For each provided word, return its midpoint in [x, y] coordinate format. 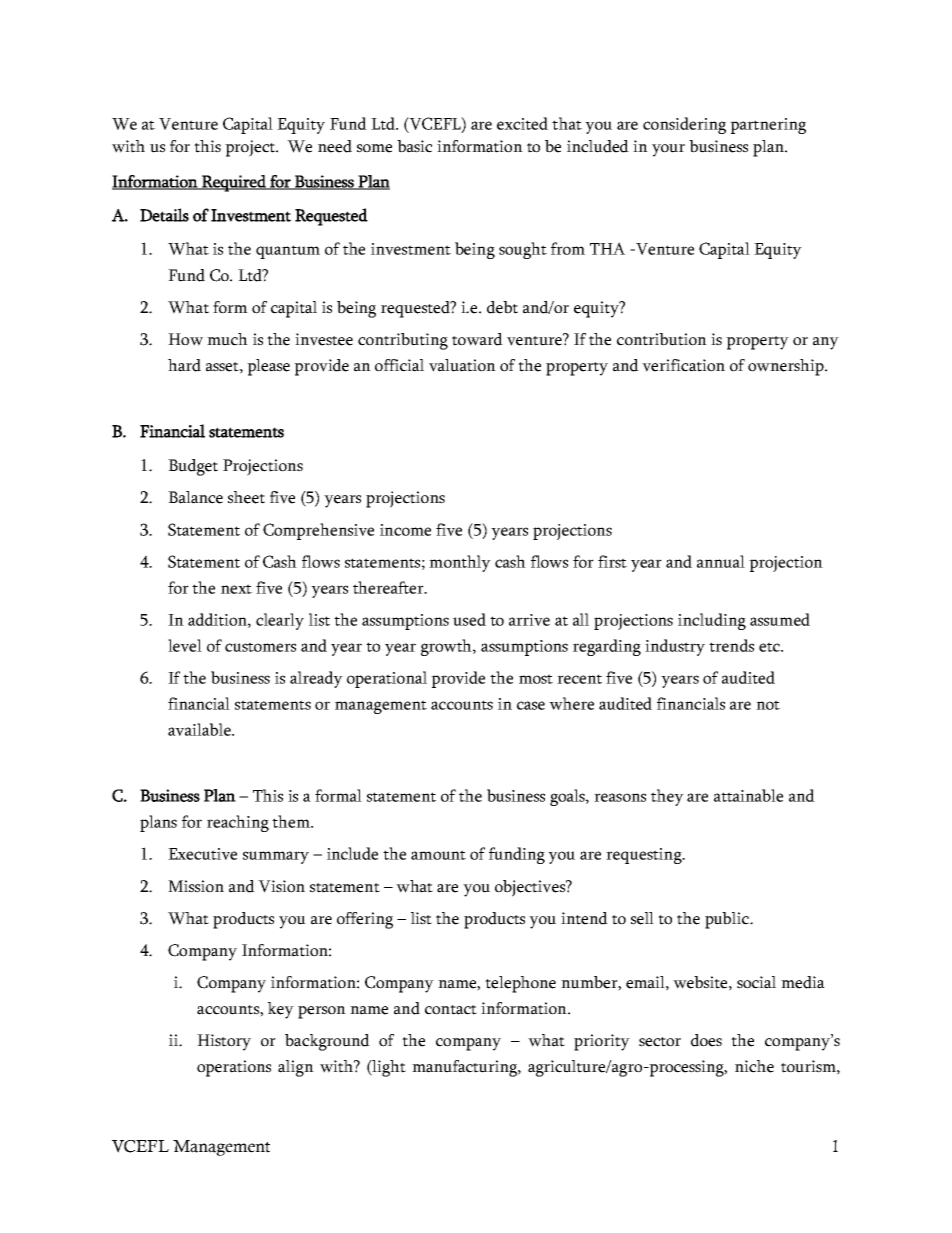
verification [683, 365]
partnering [768, 126]
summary [276, 857]
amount [438, 855]
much [227, 339]
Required [234, 183]
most [536, 679]
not [768, 705]
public [728, 920]
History [224, 1042]
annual [721, 561]
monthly [460, 563]
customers [260, 647]
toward [477, 339]
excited [522, 123]
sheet [246, 497]
